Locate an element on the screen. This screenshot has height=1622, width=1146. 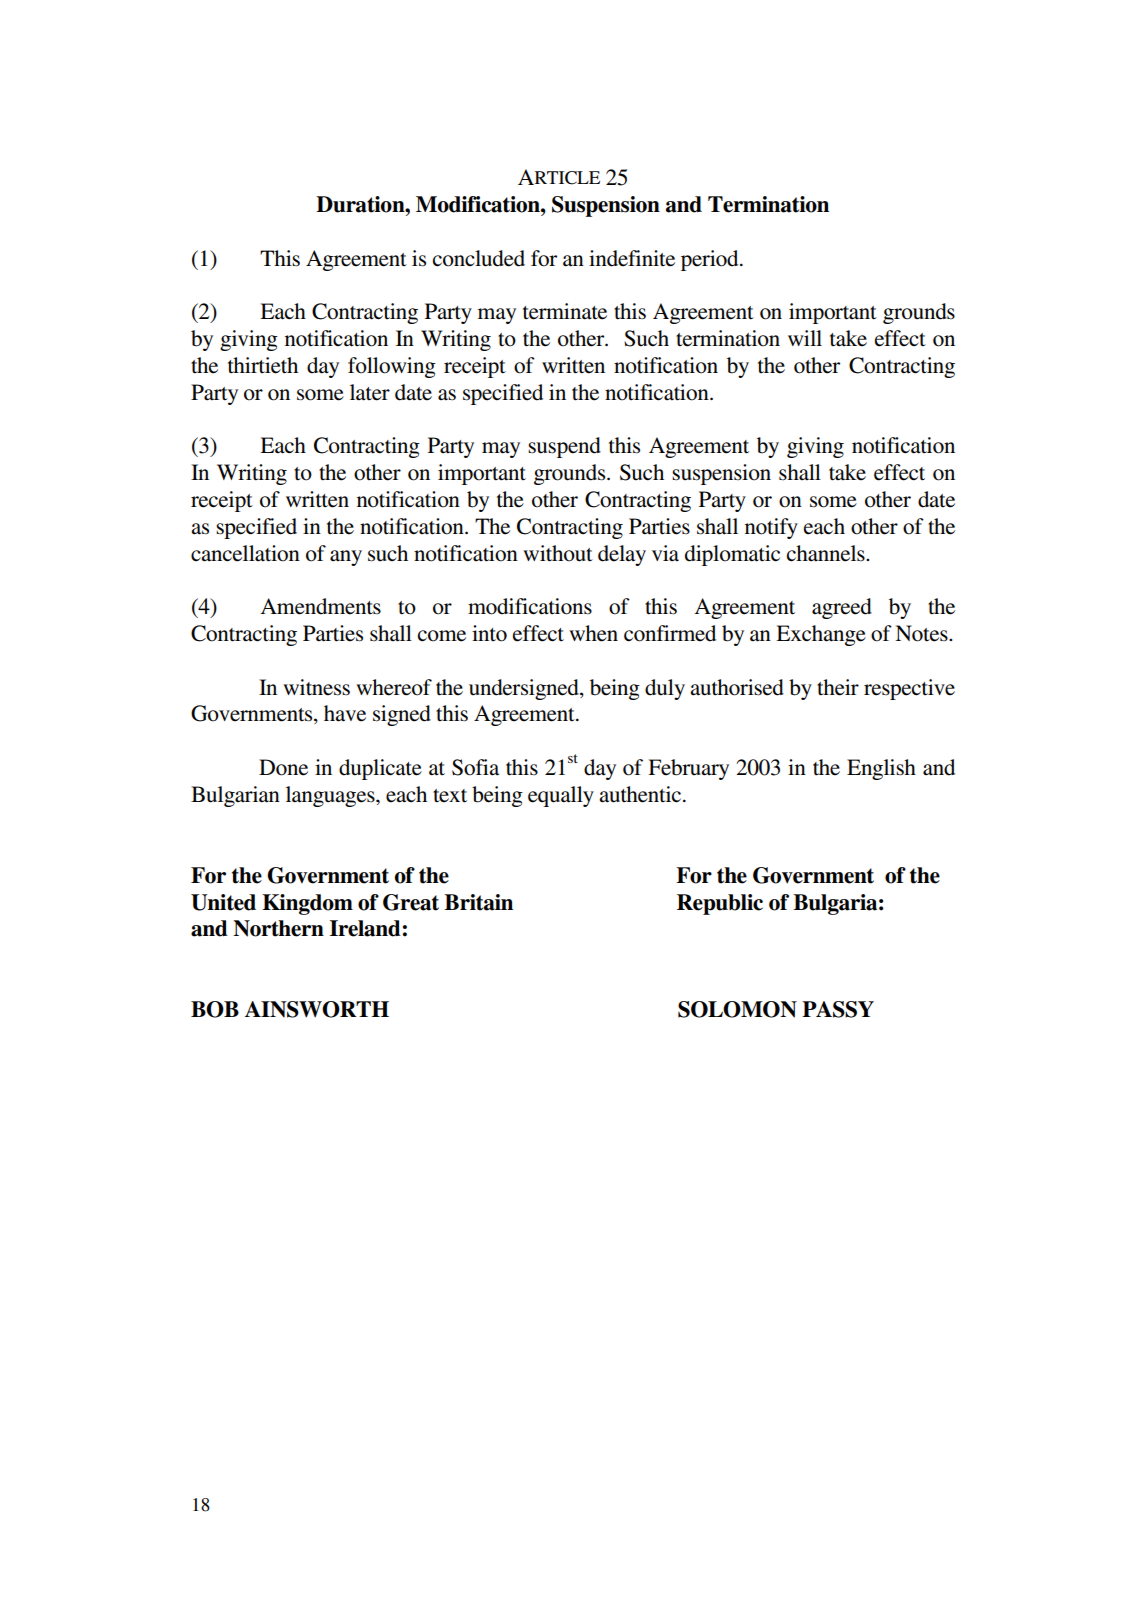
notify is located at coordinates (771, 528).
